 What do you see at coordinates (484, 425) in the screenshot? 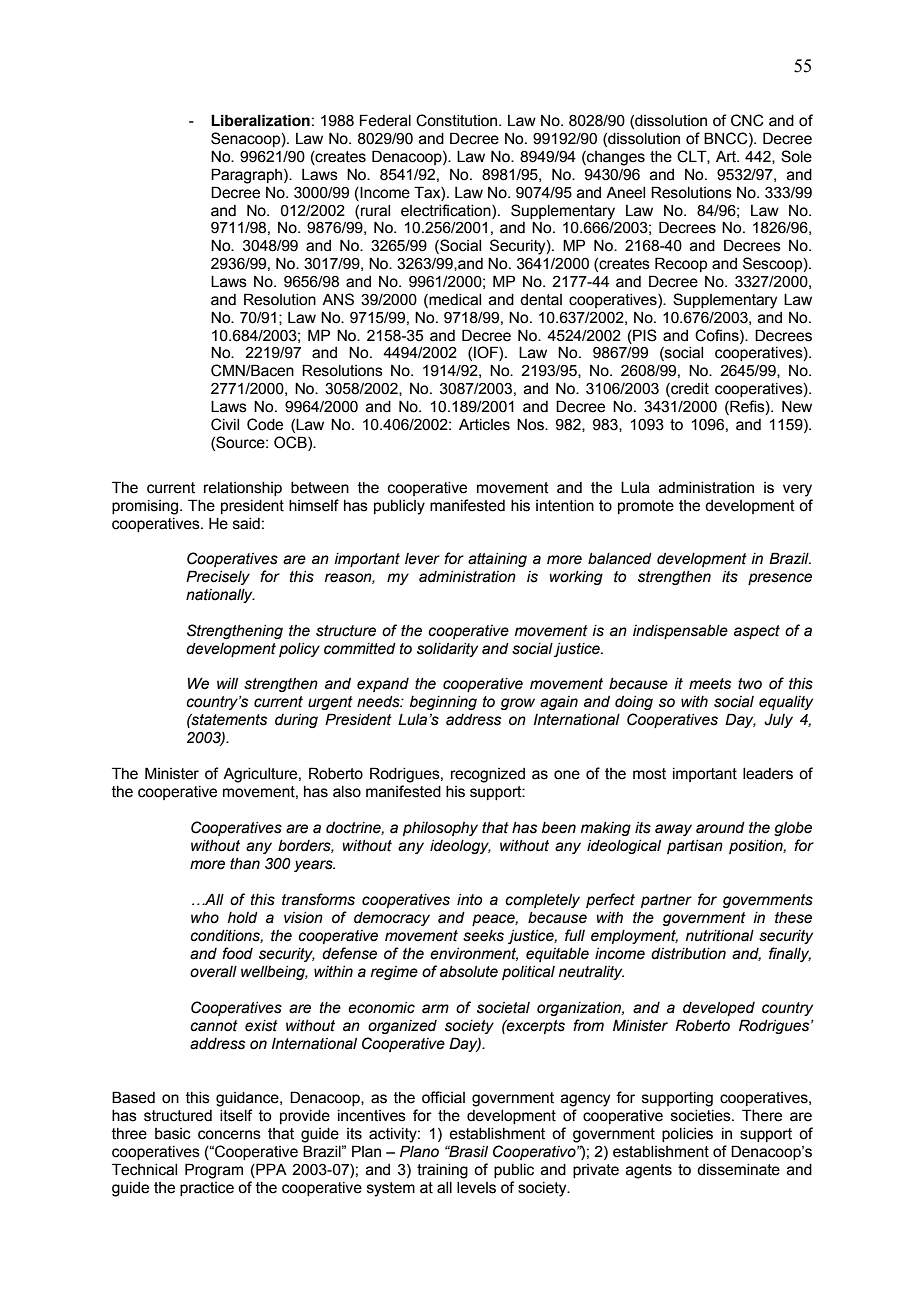
I see `Articles` at bounding box center [484, 425].
